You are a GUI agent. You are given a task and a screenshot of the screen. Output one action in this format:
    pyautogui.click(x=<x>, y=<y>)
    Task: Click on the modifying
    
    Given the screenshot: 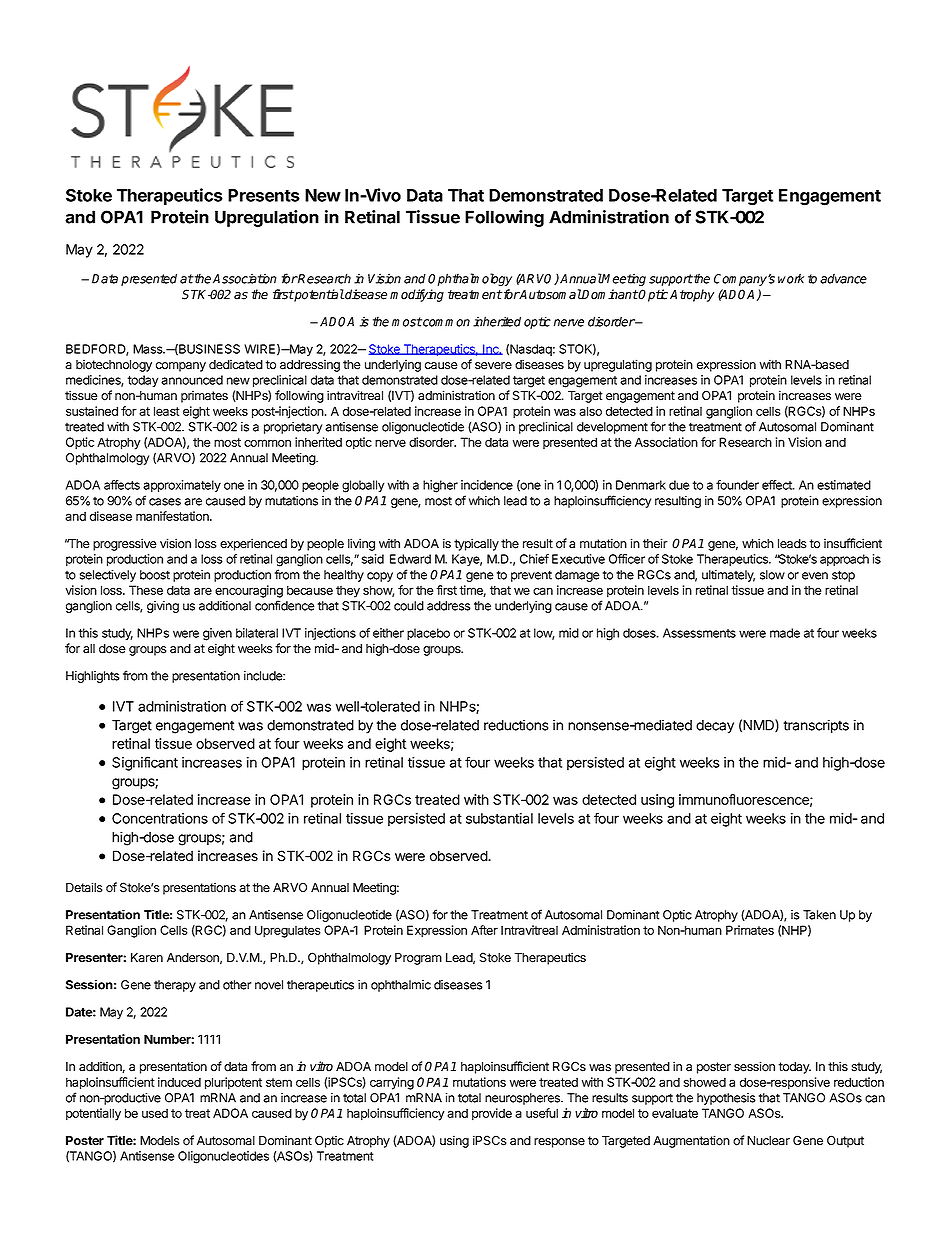 What is the action you would take?
    pyautogui.click(x=417, y=295)
